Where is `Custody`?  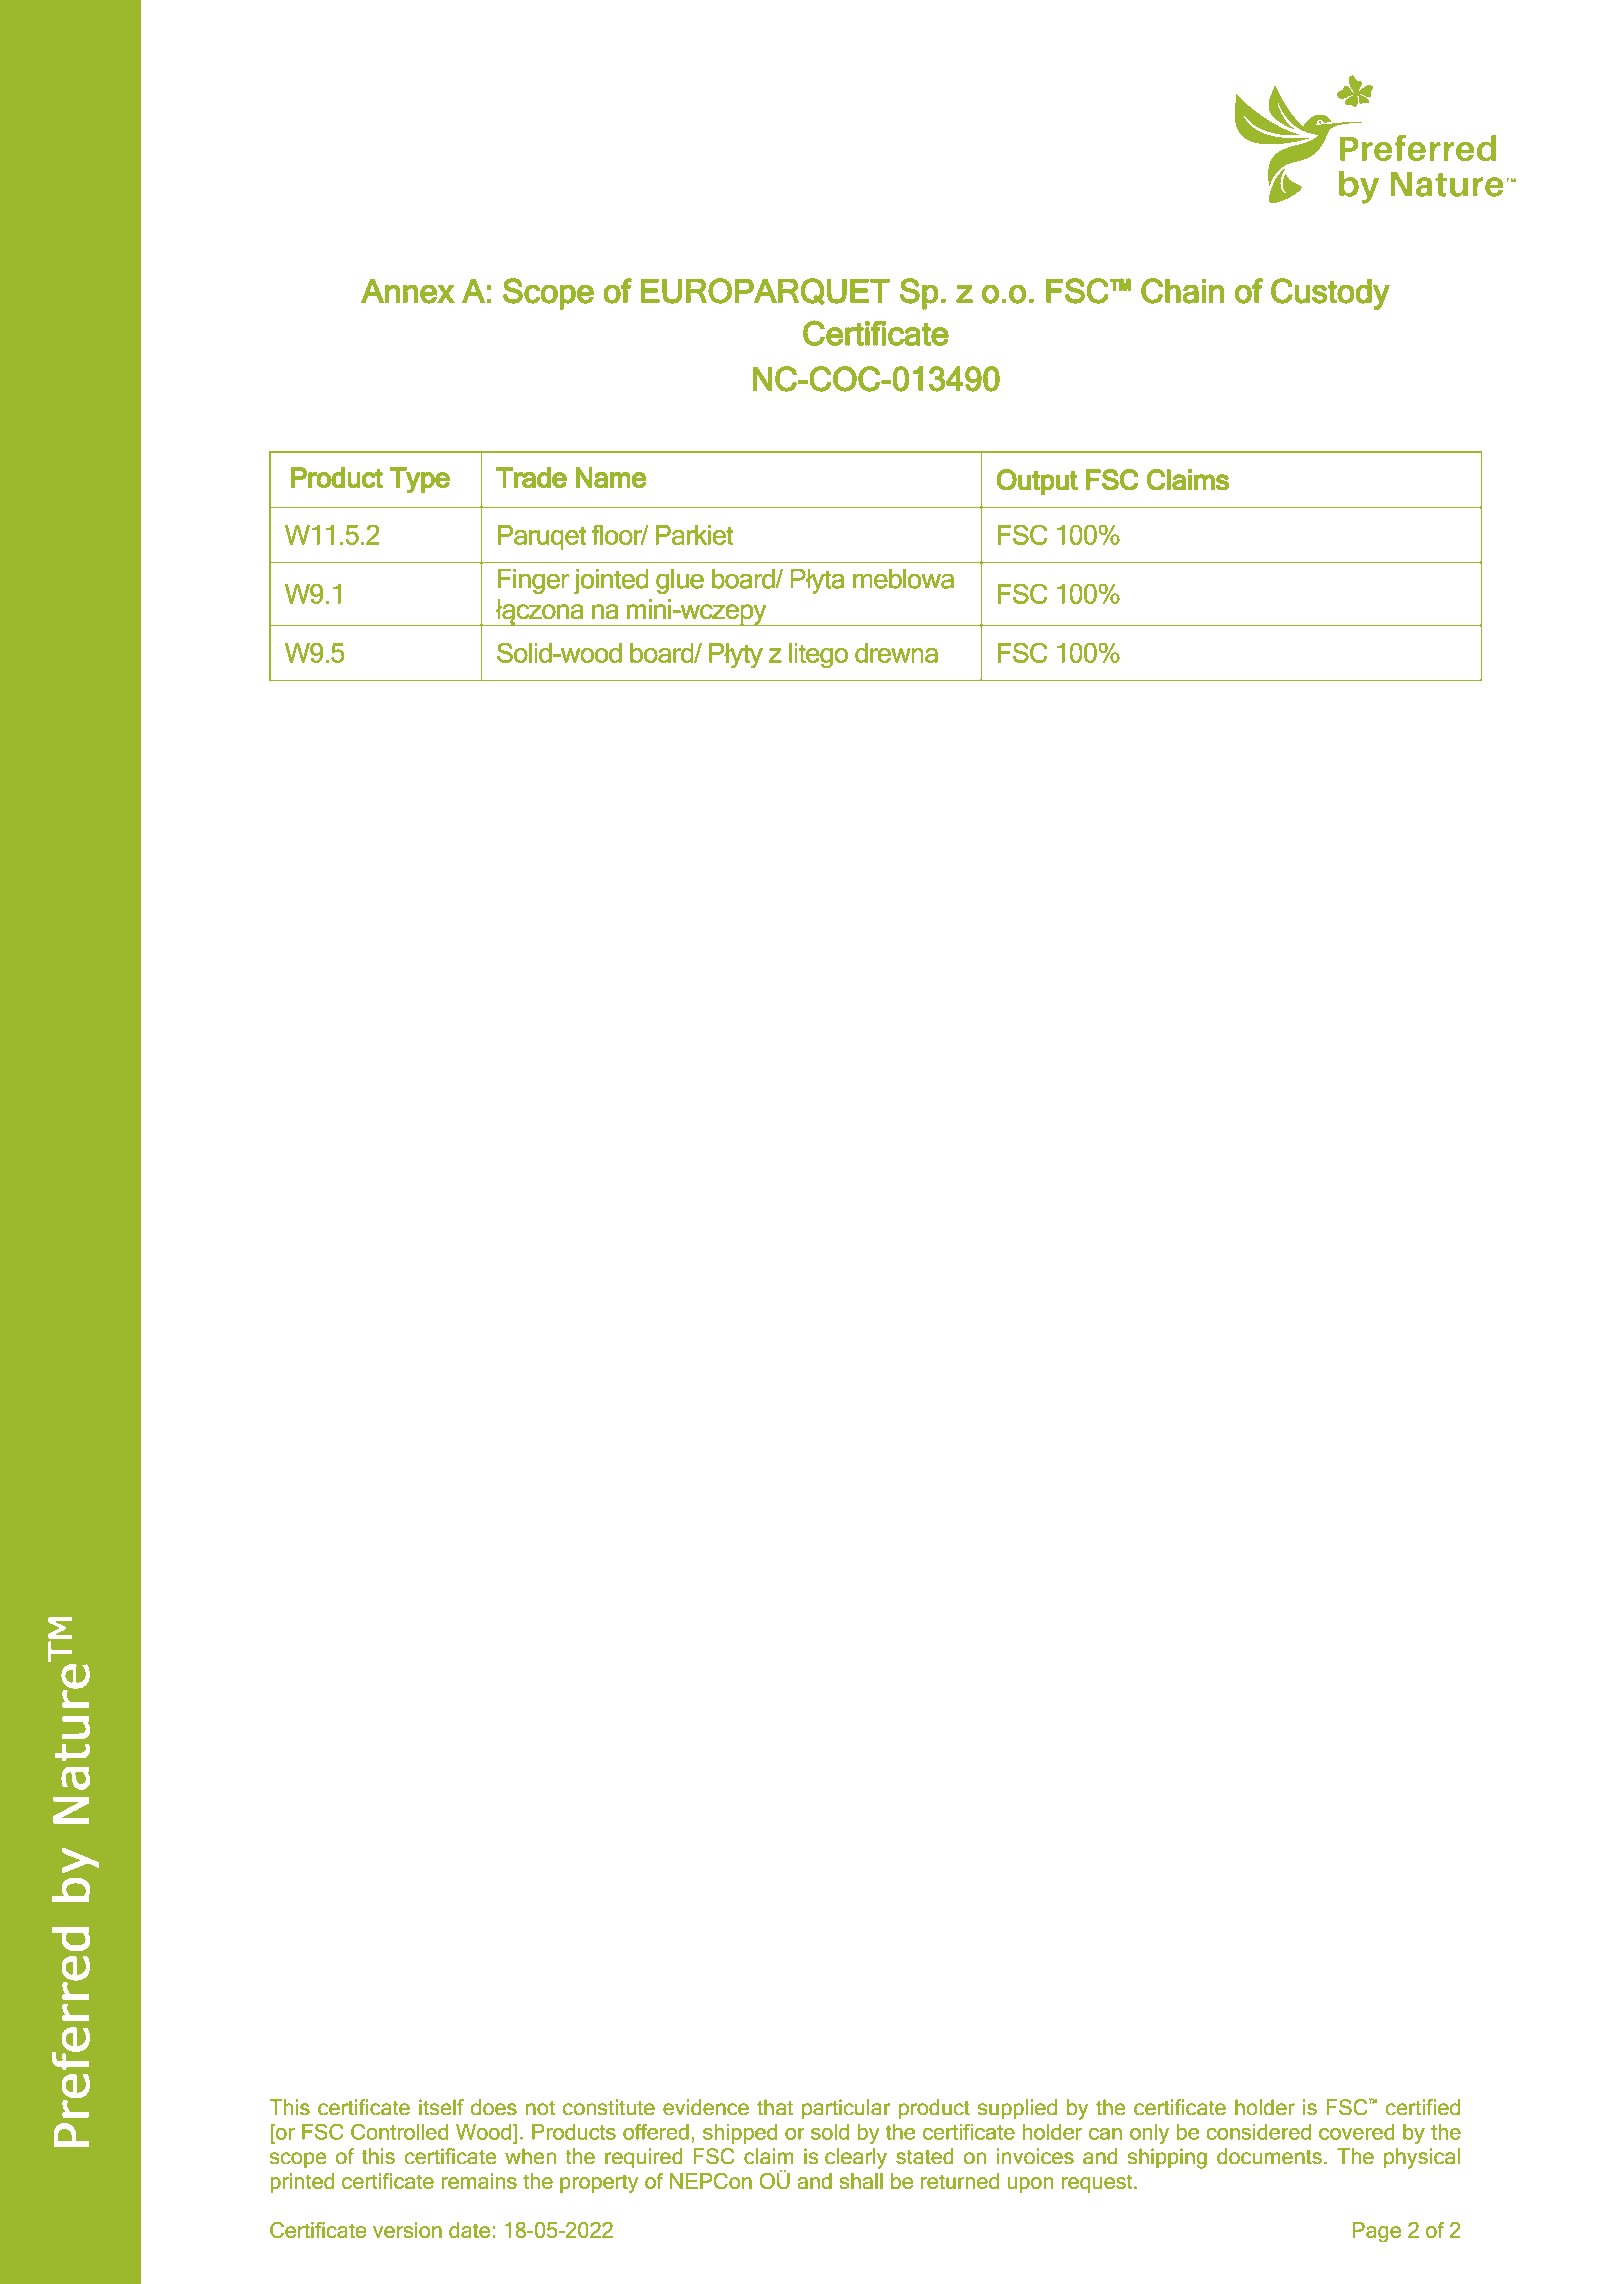 Custody is located at coordinates (1330, 294).
